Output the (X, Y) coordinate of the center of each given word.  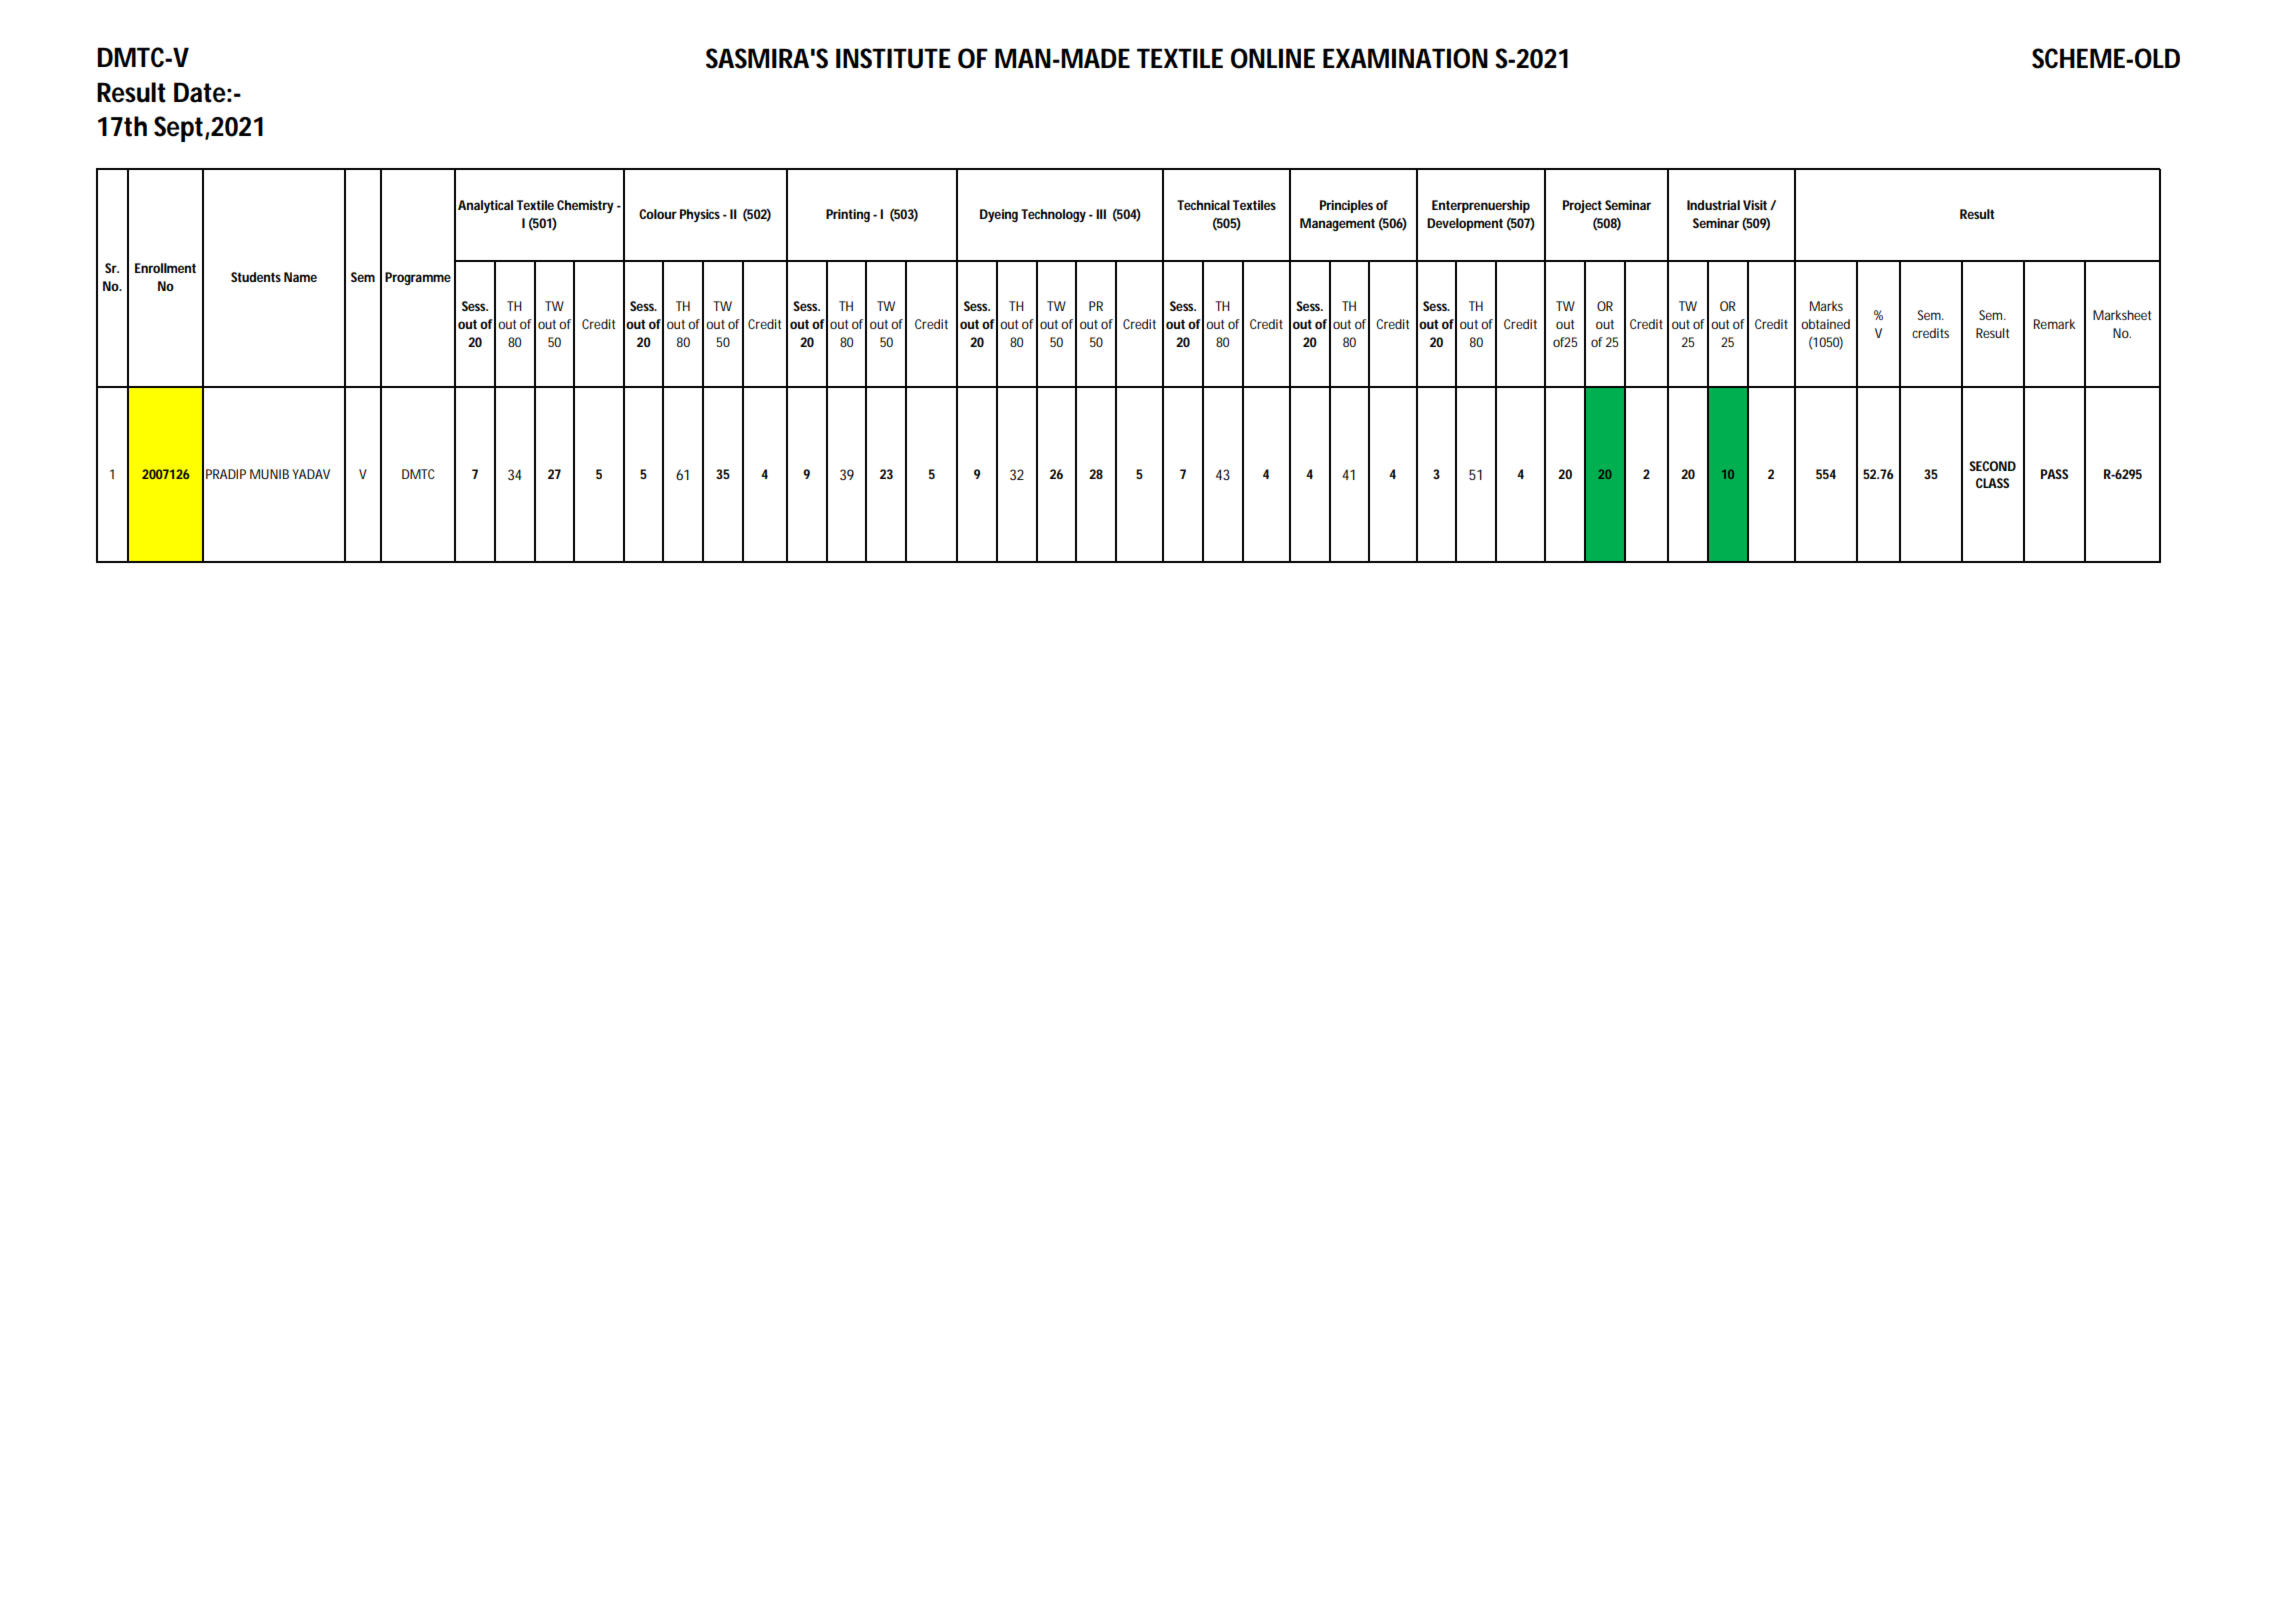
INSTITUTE (893, 58)
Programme (418, 278)
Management (1337, 224)
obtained (1825, 324)
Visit (1755, 205)
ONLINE (1273, 58)
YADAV (311, 474)
